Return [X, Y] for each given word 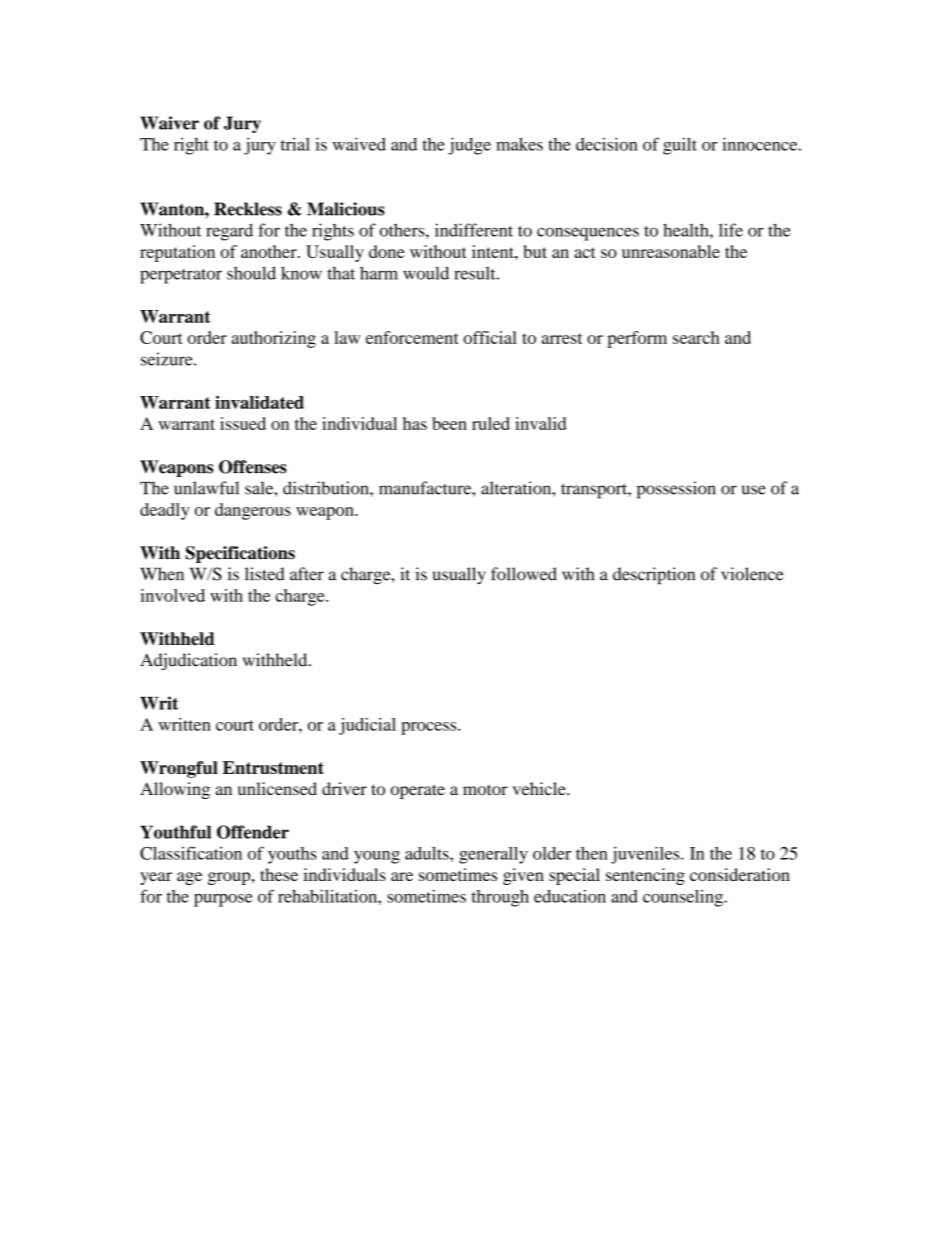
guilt [680, 146]
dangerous [253, 511]
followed [524, 574]
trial [295, 144]
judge [469, 146]
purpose [223, 900]
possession [676, 490]
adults [428, 853]
